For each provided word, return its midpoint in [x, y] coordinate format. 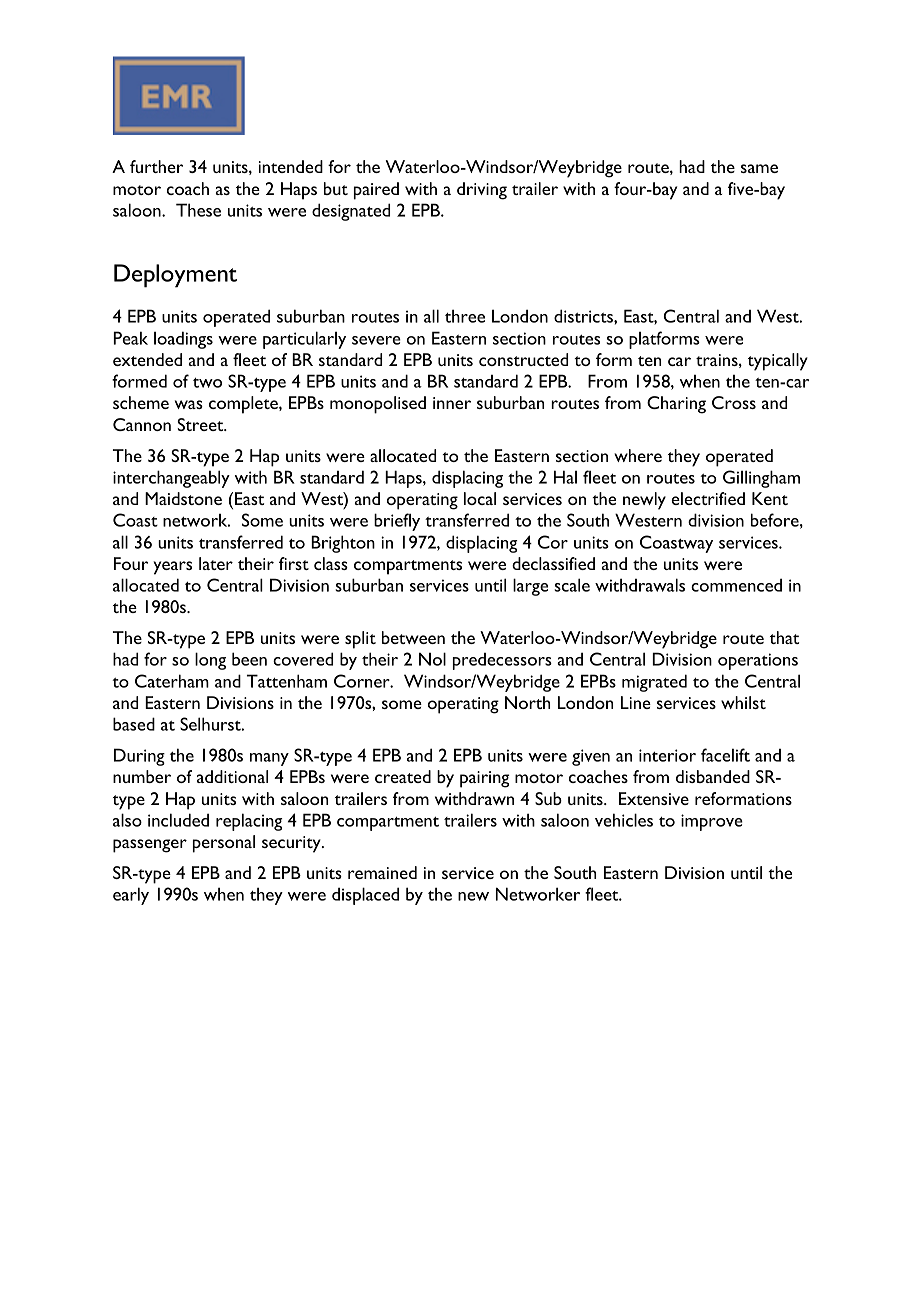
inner [452, 403]
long [210, 661]
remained [382, 872]
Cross [734, 402]
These [198, 210]
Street [201, 424]
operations [758, 661]
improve [712, 822]
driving [482, 191]
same [759, 168]
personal [224, 844]
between [413, 637]
